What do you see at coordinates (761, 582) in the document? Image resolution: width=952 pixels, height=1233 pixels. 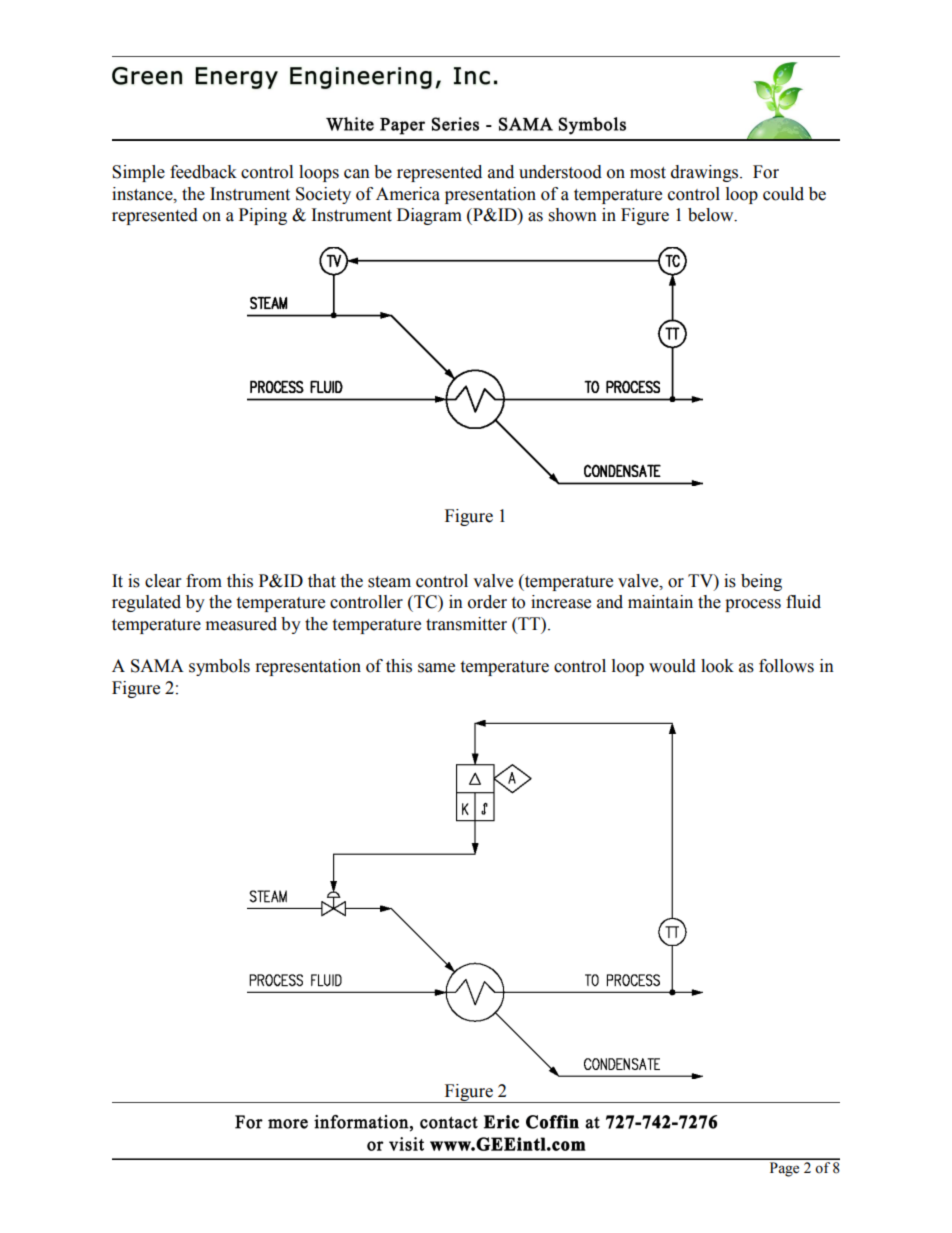 I see `being` at bounding box center [761, 582].
